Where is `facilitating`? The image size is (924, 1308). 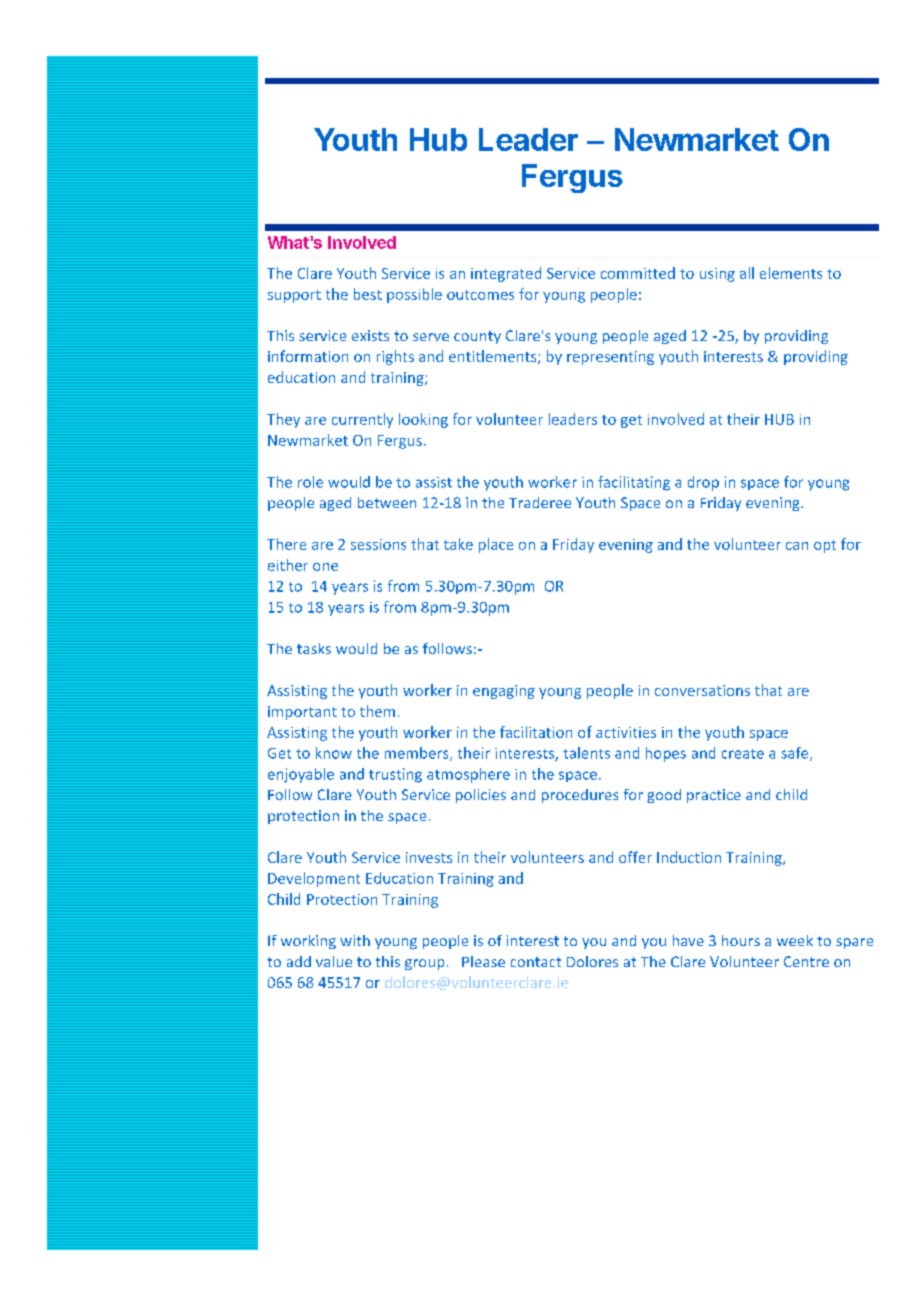 facilitating is located at coordinates (634, 483).
